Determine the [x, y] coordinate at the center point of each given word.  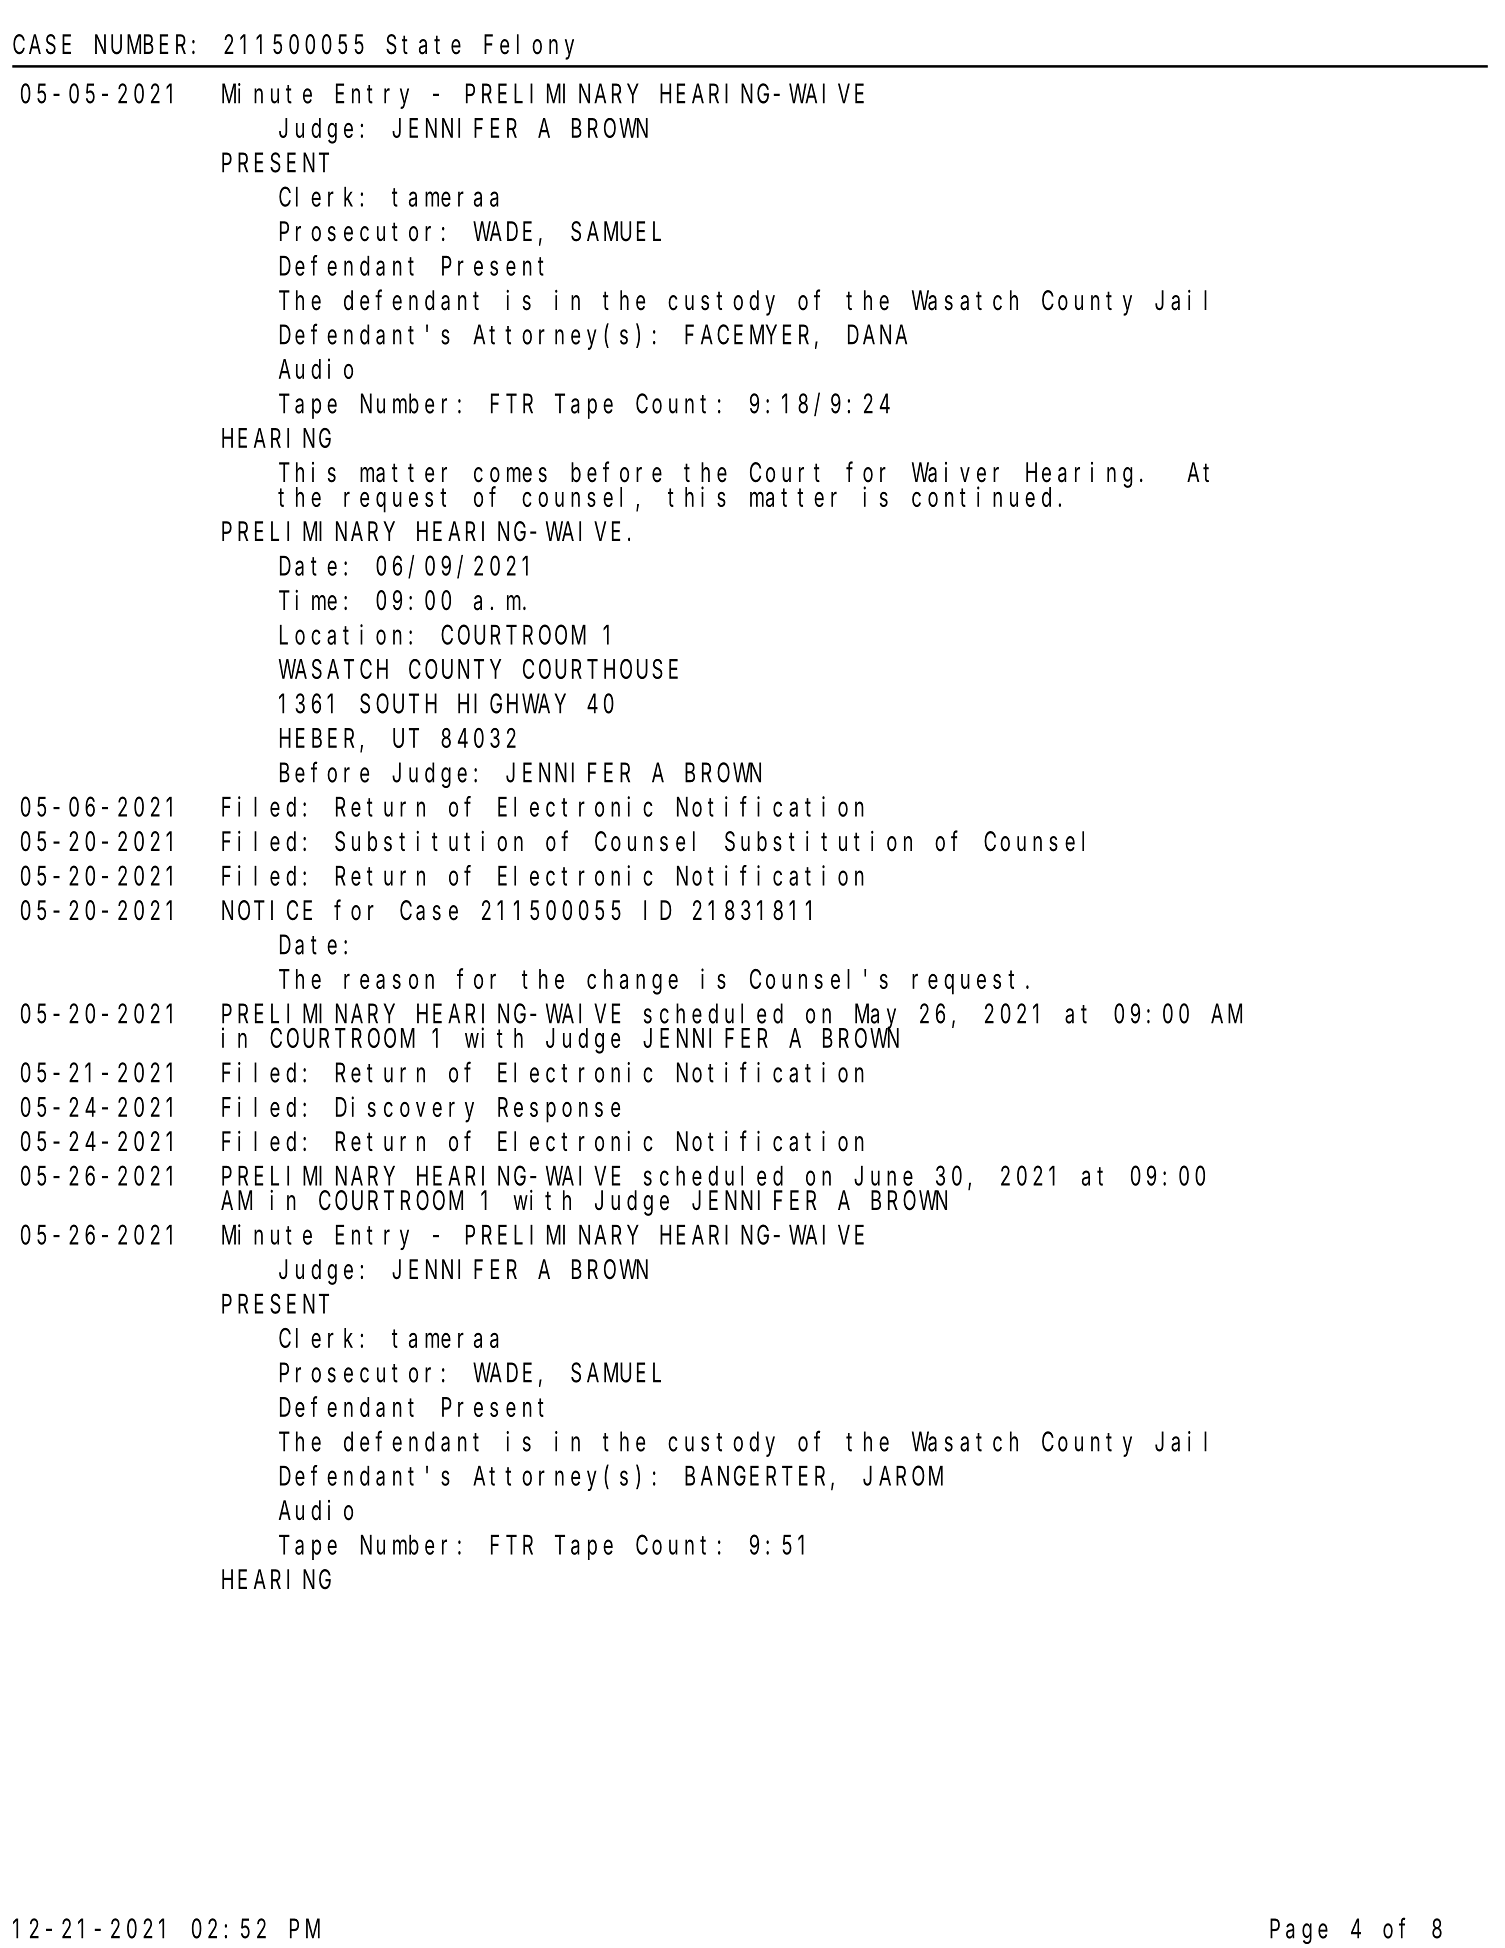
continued [985, 496]
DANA [877, 336]
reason [389, 981]
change [632, 982]
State [423, 45]
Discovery [405, 1109]
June [883, 1177]
